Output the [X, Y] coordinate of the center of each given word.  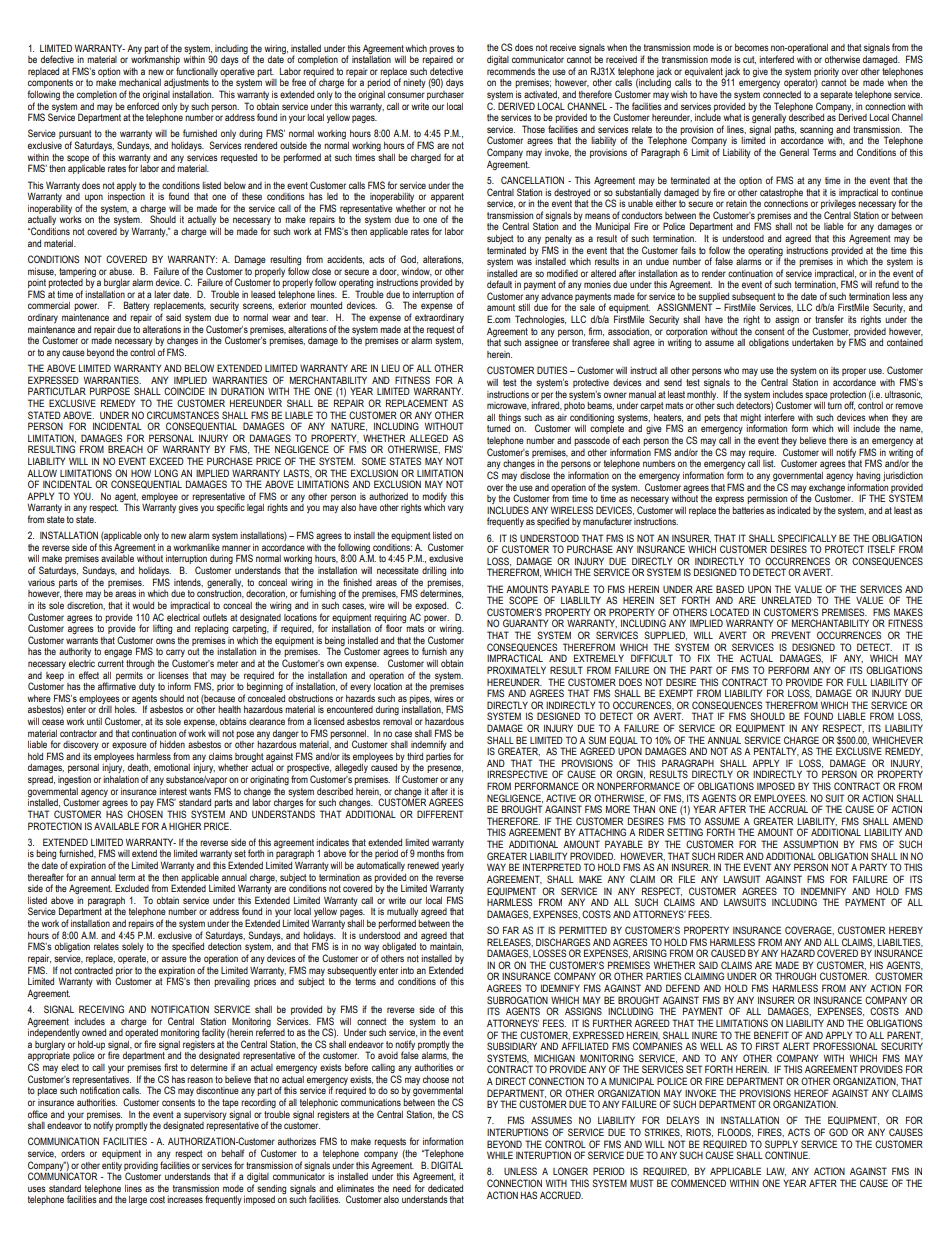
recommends [511, 71]
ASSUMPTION [810, 844]
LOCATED [729, 612]
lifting [162, 629]
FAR [511, 930]
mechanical [140, 82]
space [816, 396]
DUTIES [552, 370]
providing [141, 1167]
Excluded [132, 888]
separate [836, 95]
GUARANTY [525, 623]
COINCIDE [184, 391]
